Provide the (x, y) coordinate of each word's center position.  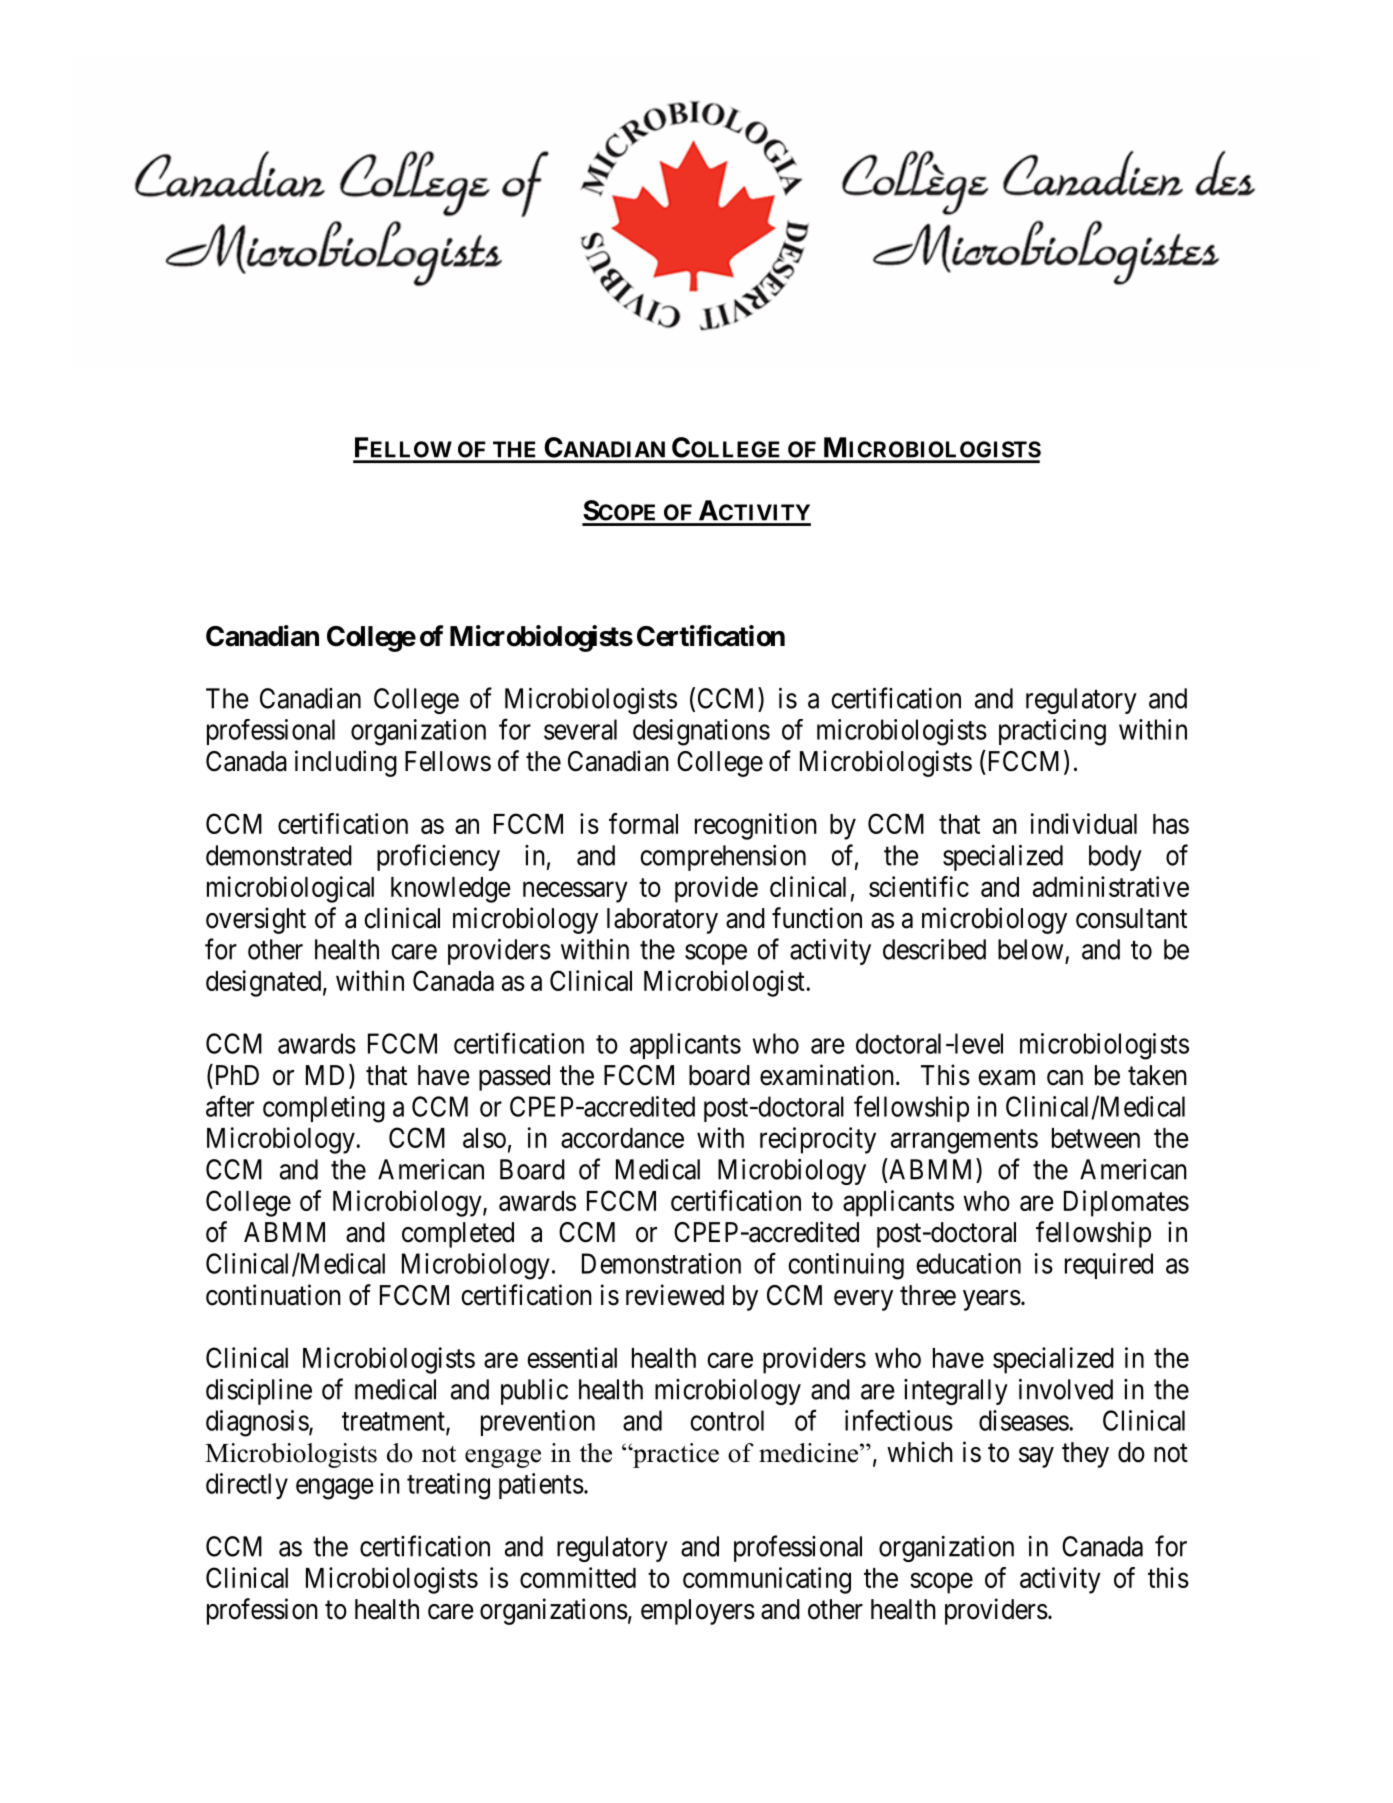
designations (701, 732)
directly (247, 1486)
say (1036, 1457)
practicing (1052, 732)
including (346, 763)
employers (698, 1612)
